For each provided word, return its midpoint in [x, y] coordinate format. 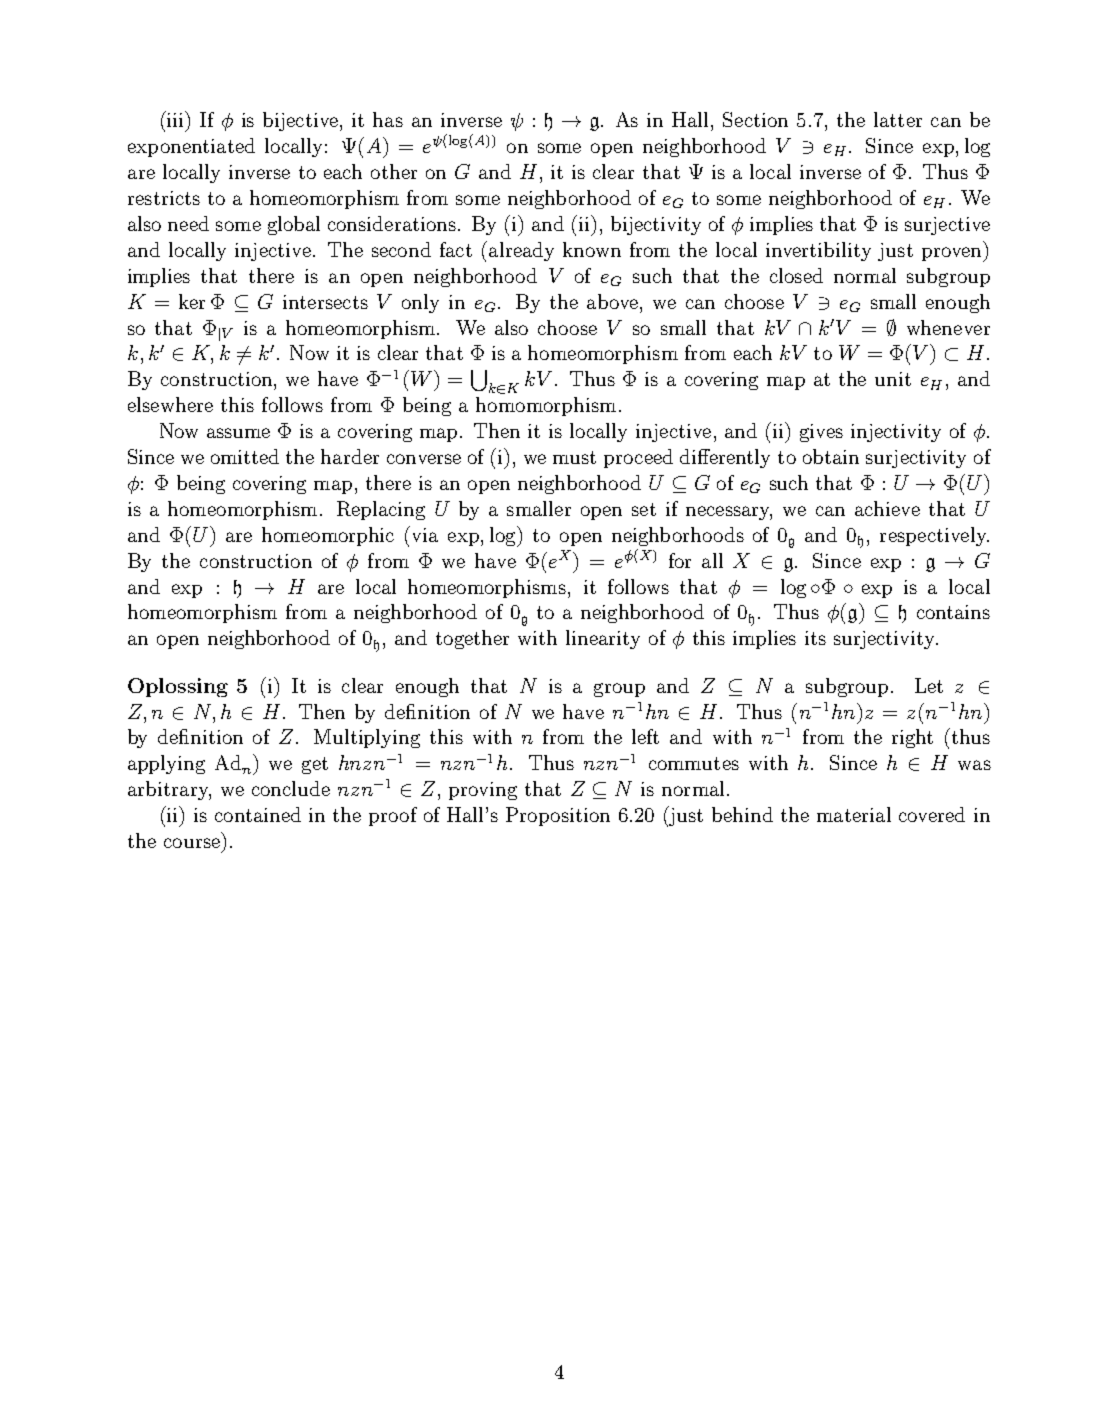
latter [898, 119]
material [854, 814]
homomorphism [546, 406]
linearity [603, 639]
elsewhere [170, 404]
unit [893, 379]
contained [258, 814]
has [388, 119]
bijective [300, 121]
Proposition [558, 816]
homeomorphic [328, 536]
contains [953, 612]
